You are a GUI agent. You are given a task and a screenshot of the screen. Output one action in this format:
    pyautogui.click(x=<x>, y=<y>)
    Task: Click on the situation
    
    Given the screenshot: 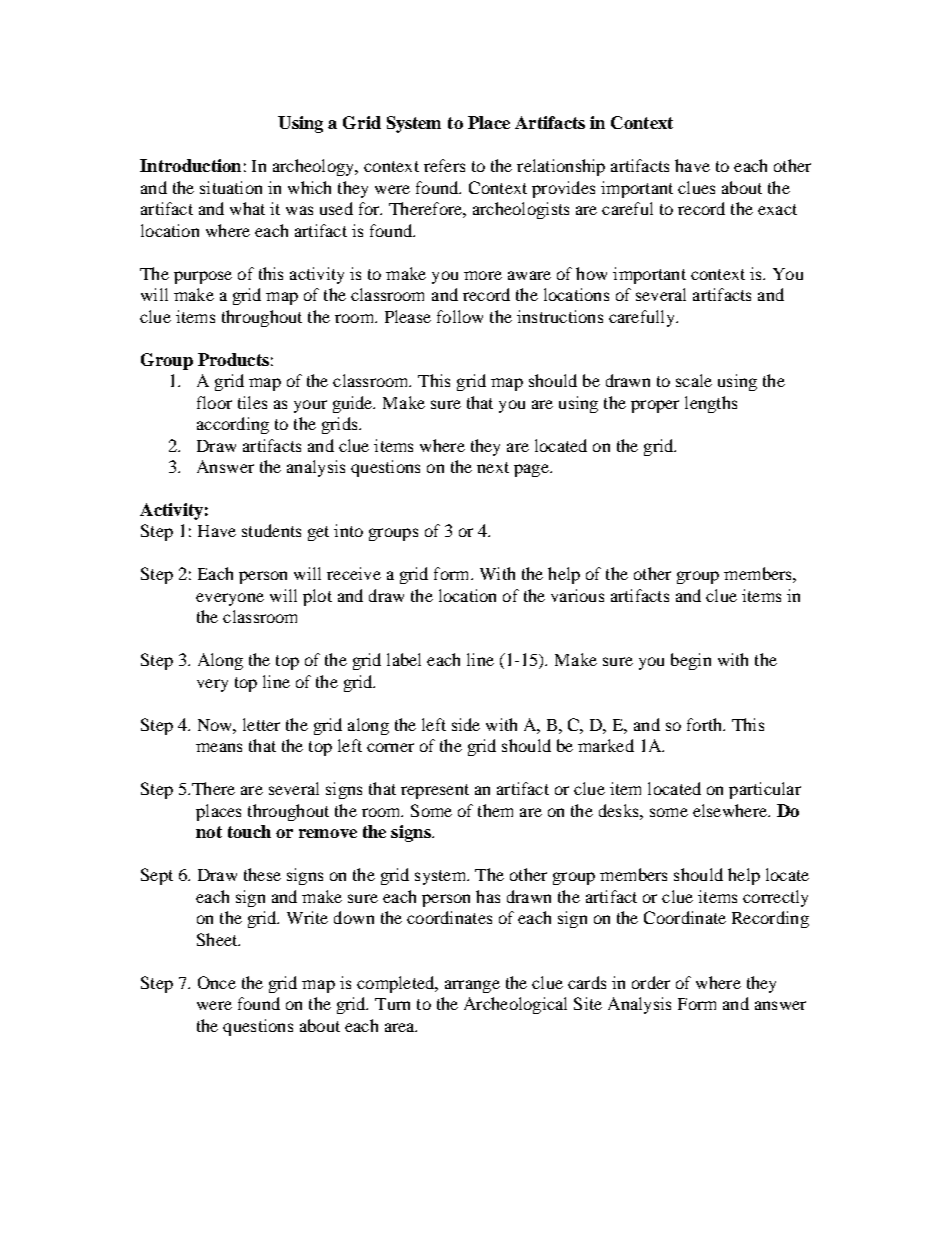 What is the action you would take?
    pyautogui.click(x=231, y=187)
